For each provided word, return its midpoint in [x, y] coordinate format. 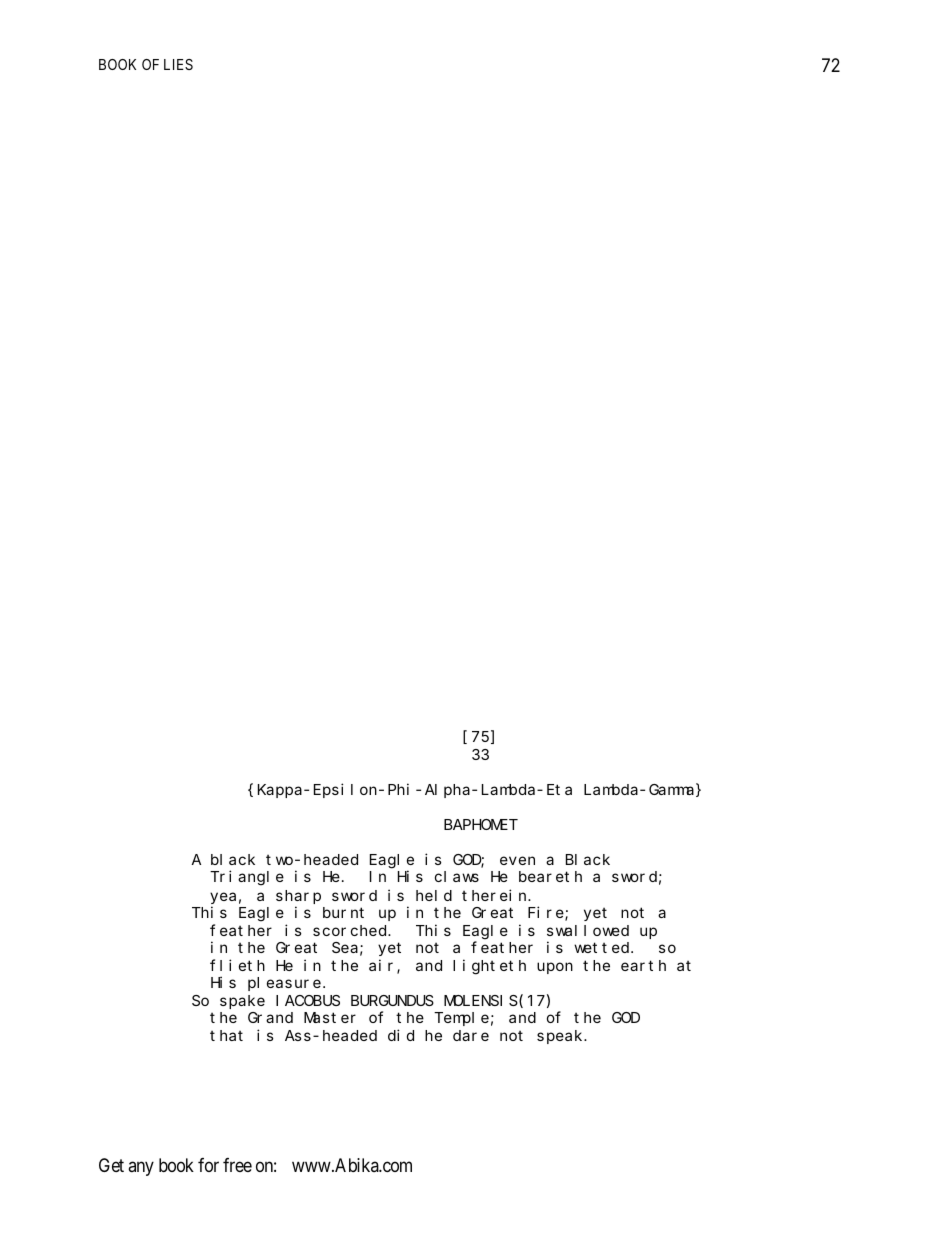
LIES [178, 64]
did [401, 1035]
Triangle [247, 878]
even [517, 860]
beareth [550, 876]
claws [457, 876]
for [208, 1165]
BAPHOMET [481, 824]
